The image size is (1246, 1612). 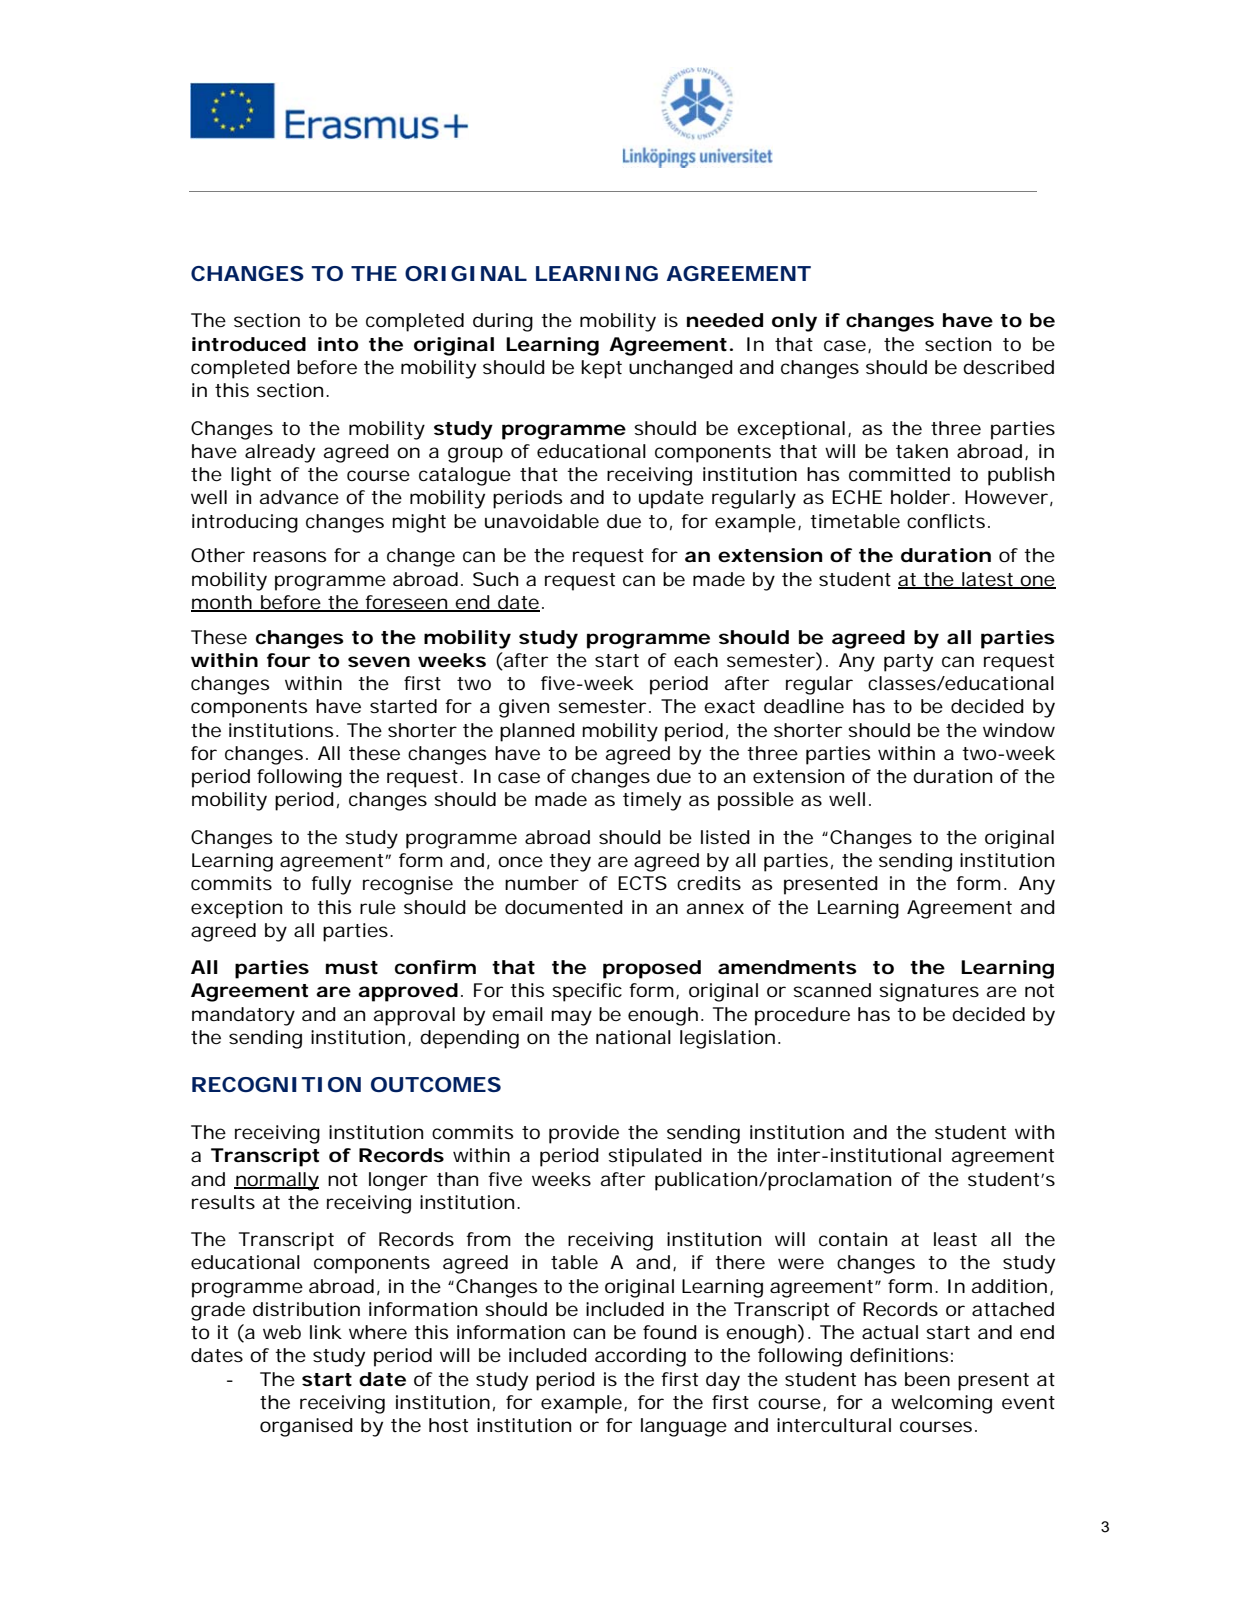 What do you see at coordinates (338, 344) in the screenshot?
I see `into` at bounding box center [338, 344].
